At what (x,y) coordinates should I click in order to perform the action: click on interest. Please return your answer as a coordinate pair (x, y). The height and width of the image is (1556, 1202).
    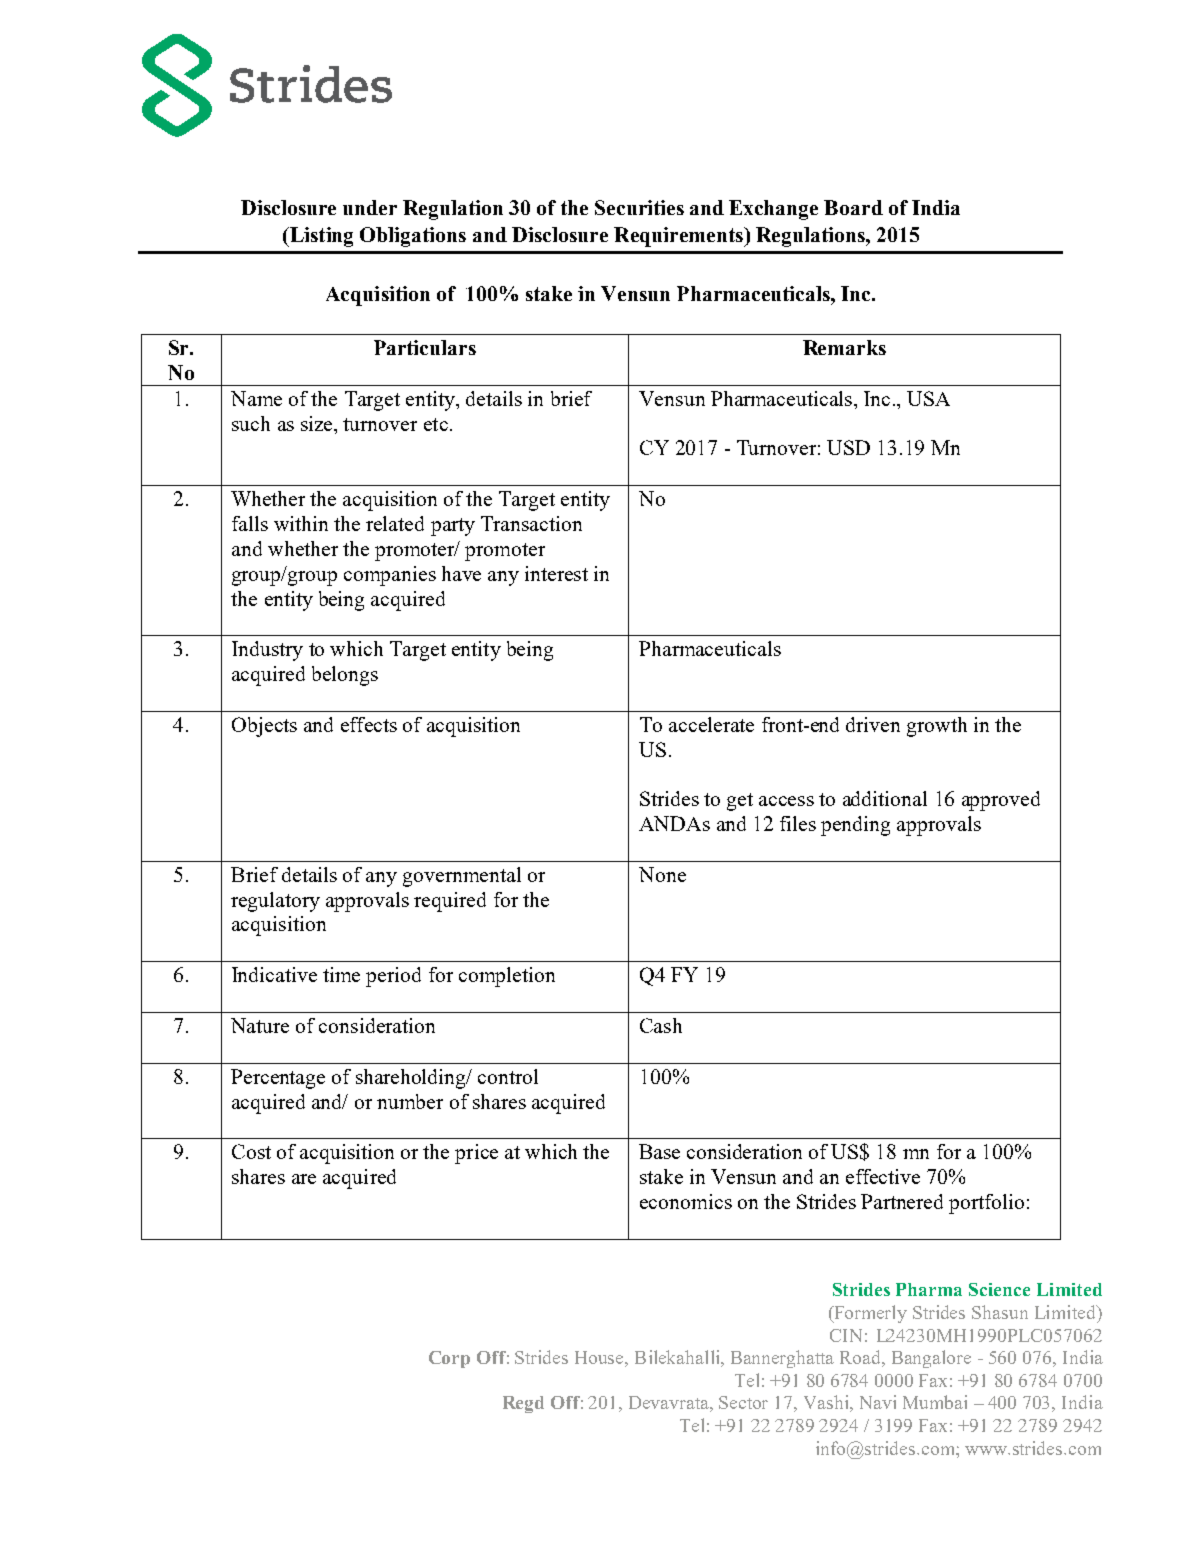
    Looking at the image, I should click on (556, 573).
